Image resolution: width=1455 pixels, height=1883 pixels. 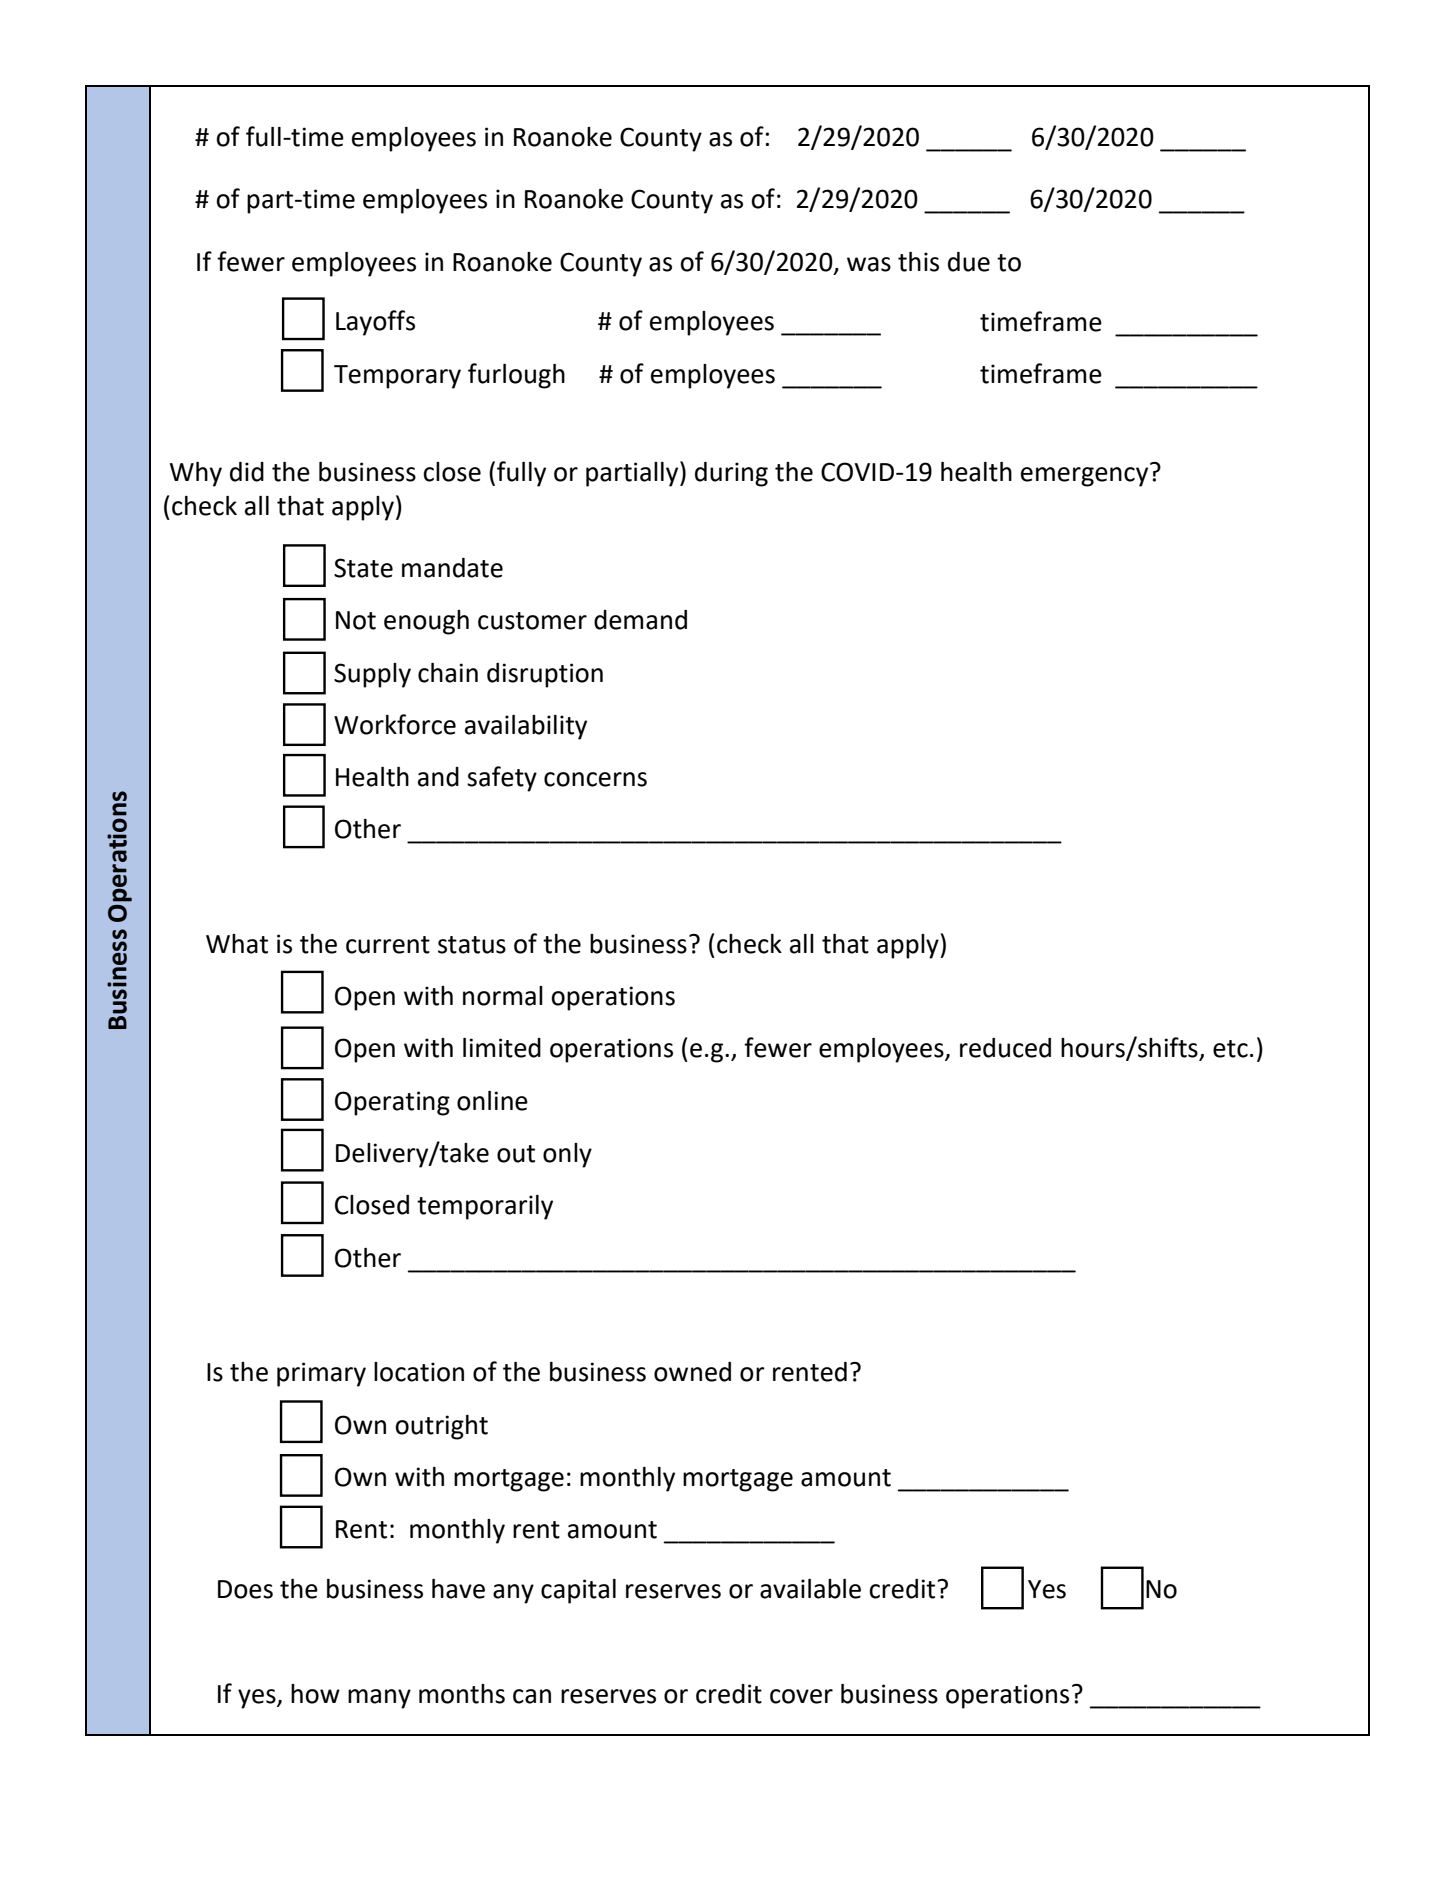 I want to click on reduced, so click(x=1005, y=1048).
